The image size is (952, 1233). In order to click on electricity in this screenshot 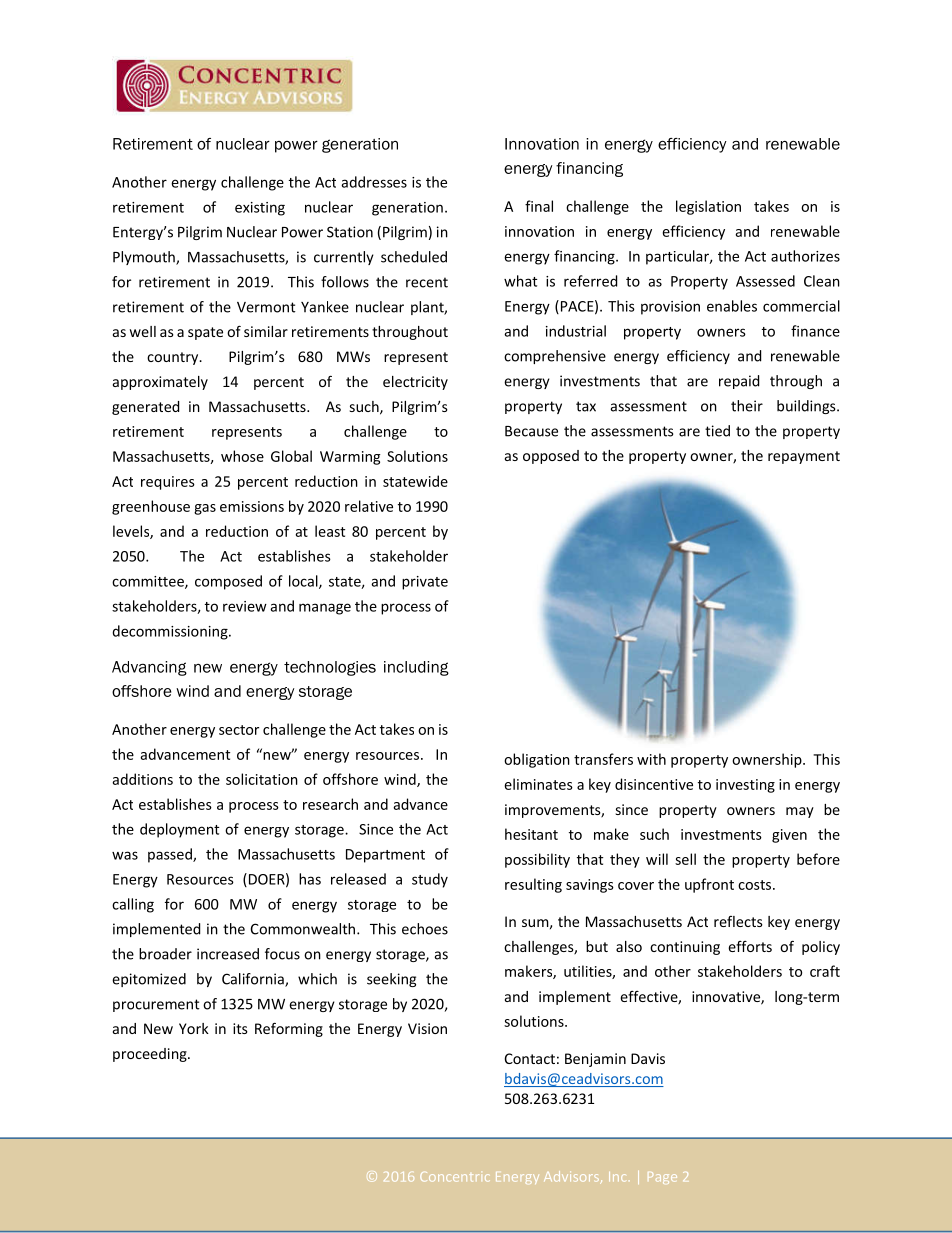, I will do `click(415, 383)`.
